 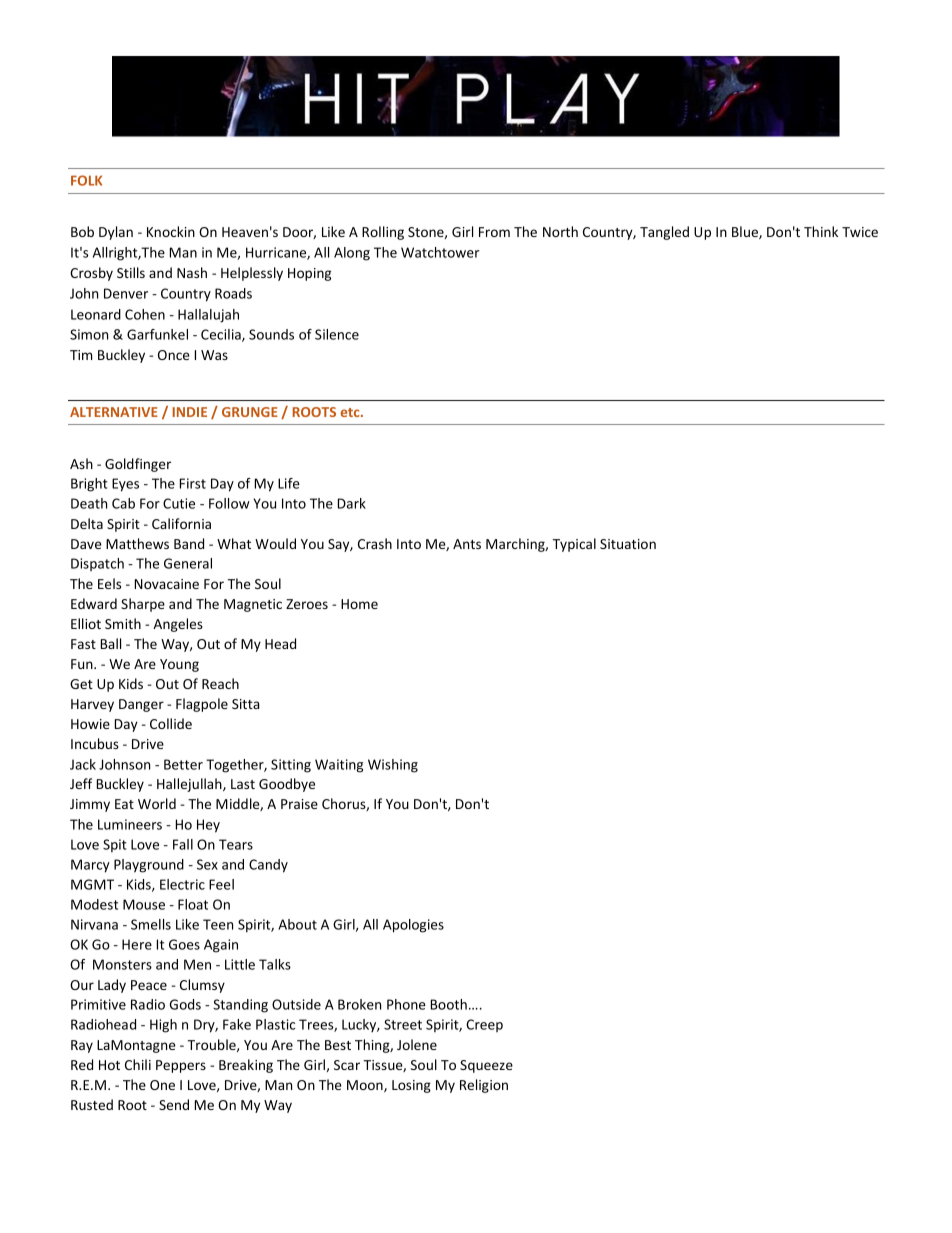 What do you see at coordinates (484, 1086) in the screenshot?
I see `Religion` at bounding box center [484, 1086].
